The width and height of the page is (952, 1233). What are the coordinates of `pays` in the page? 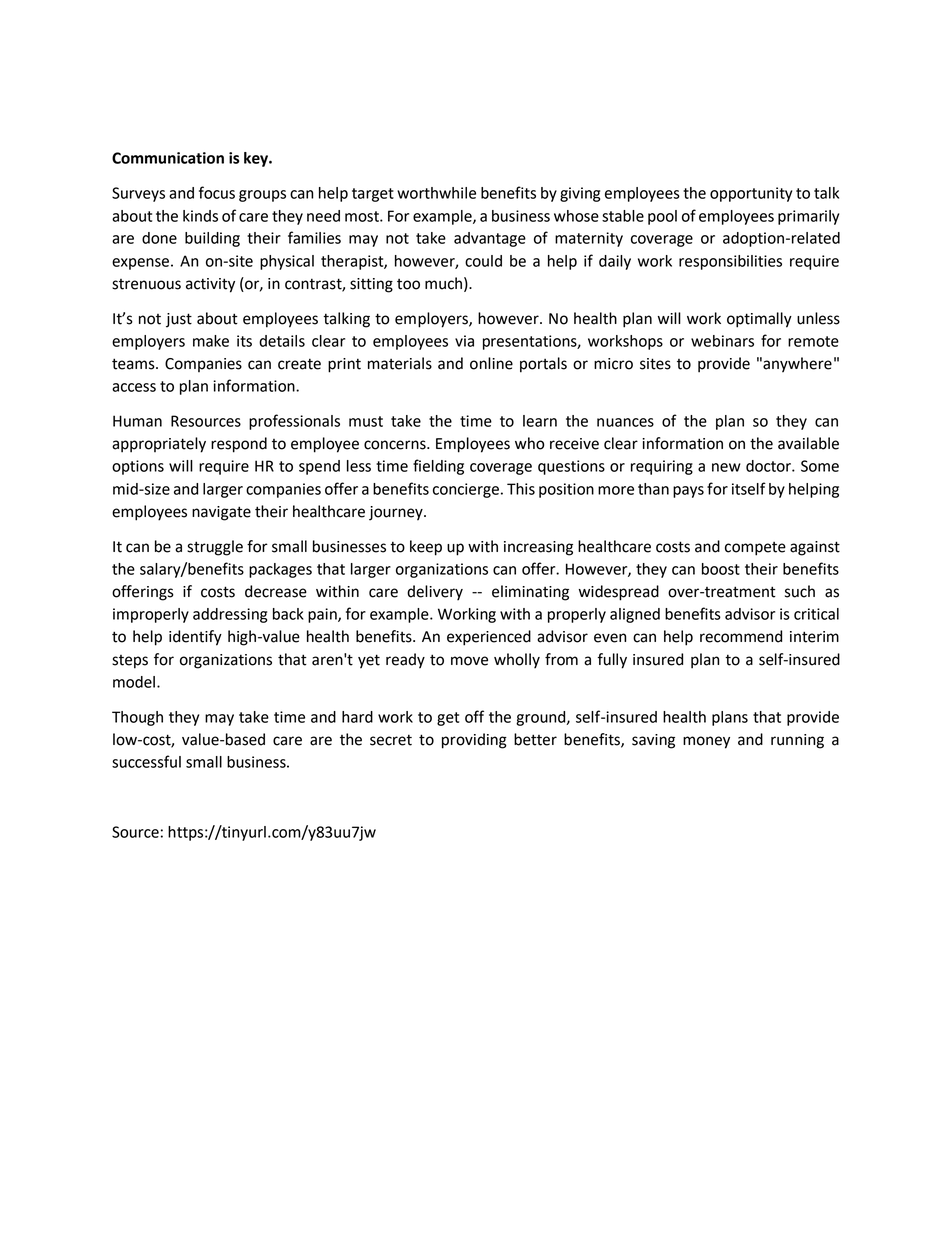 It's located at (688, 492).
